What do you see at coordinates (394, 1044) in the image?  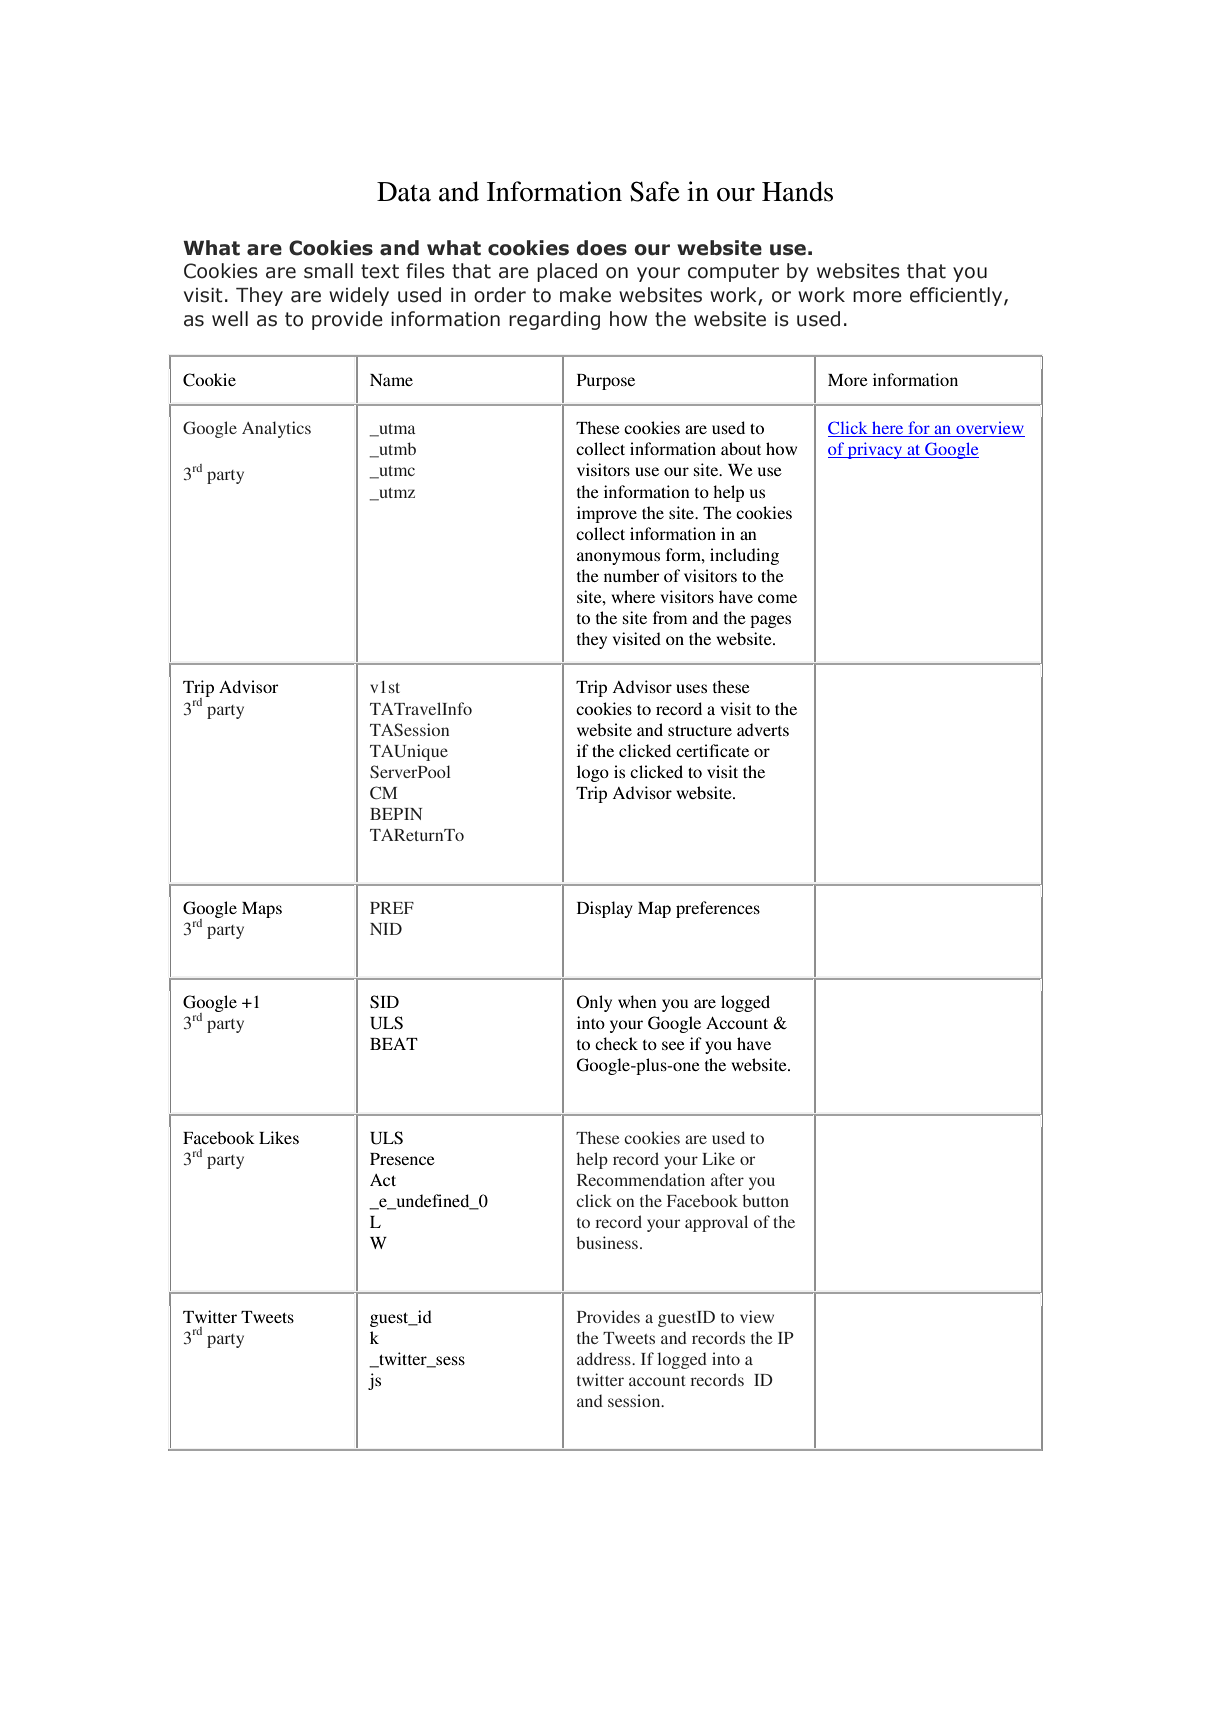 I see `BEAT` at bounding box center [394, 1044].
